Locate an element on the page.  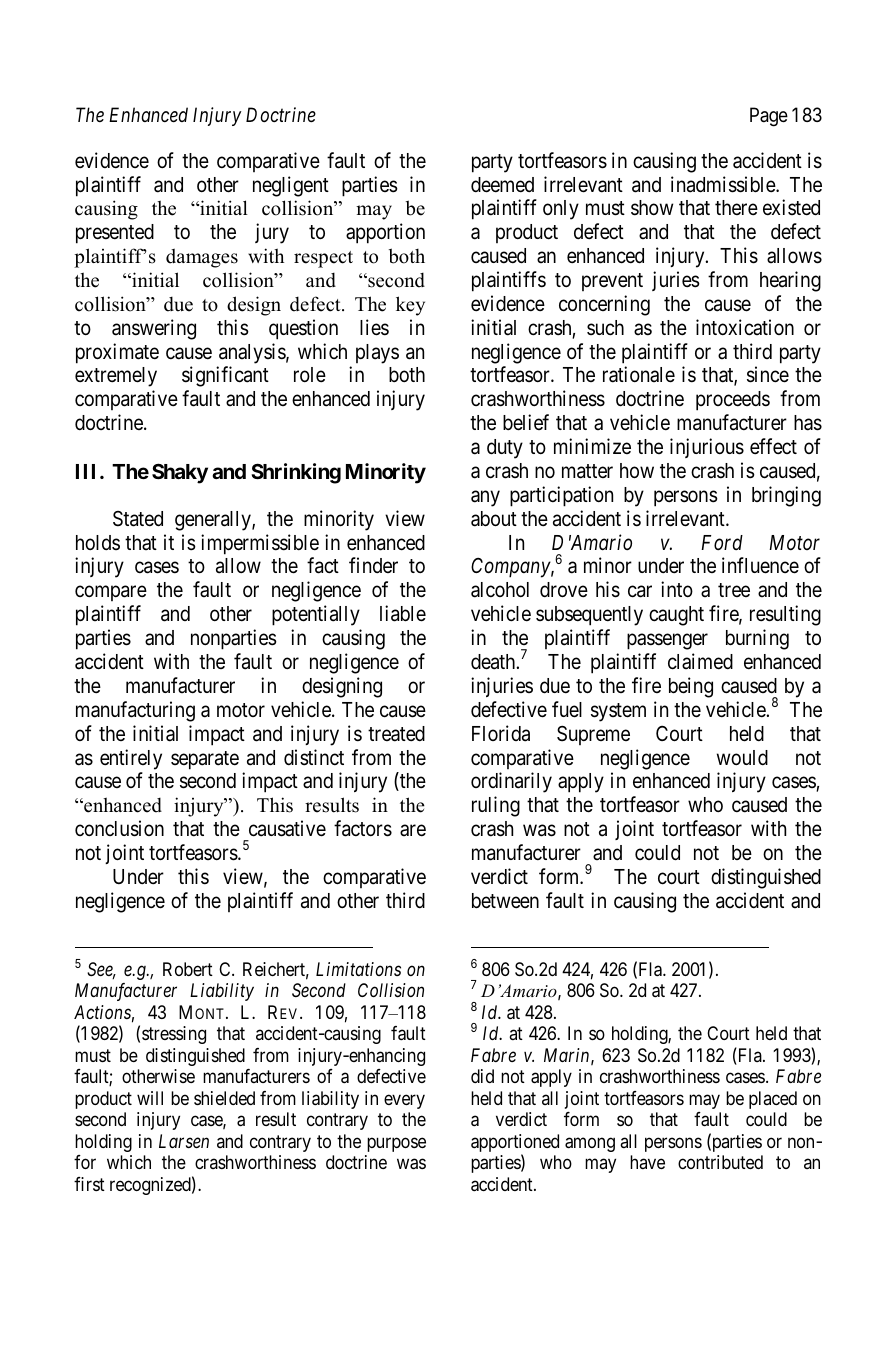
negligent is located at coordinates (291, 186).
